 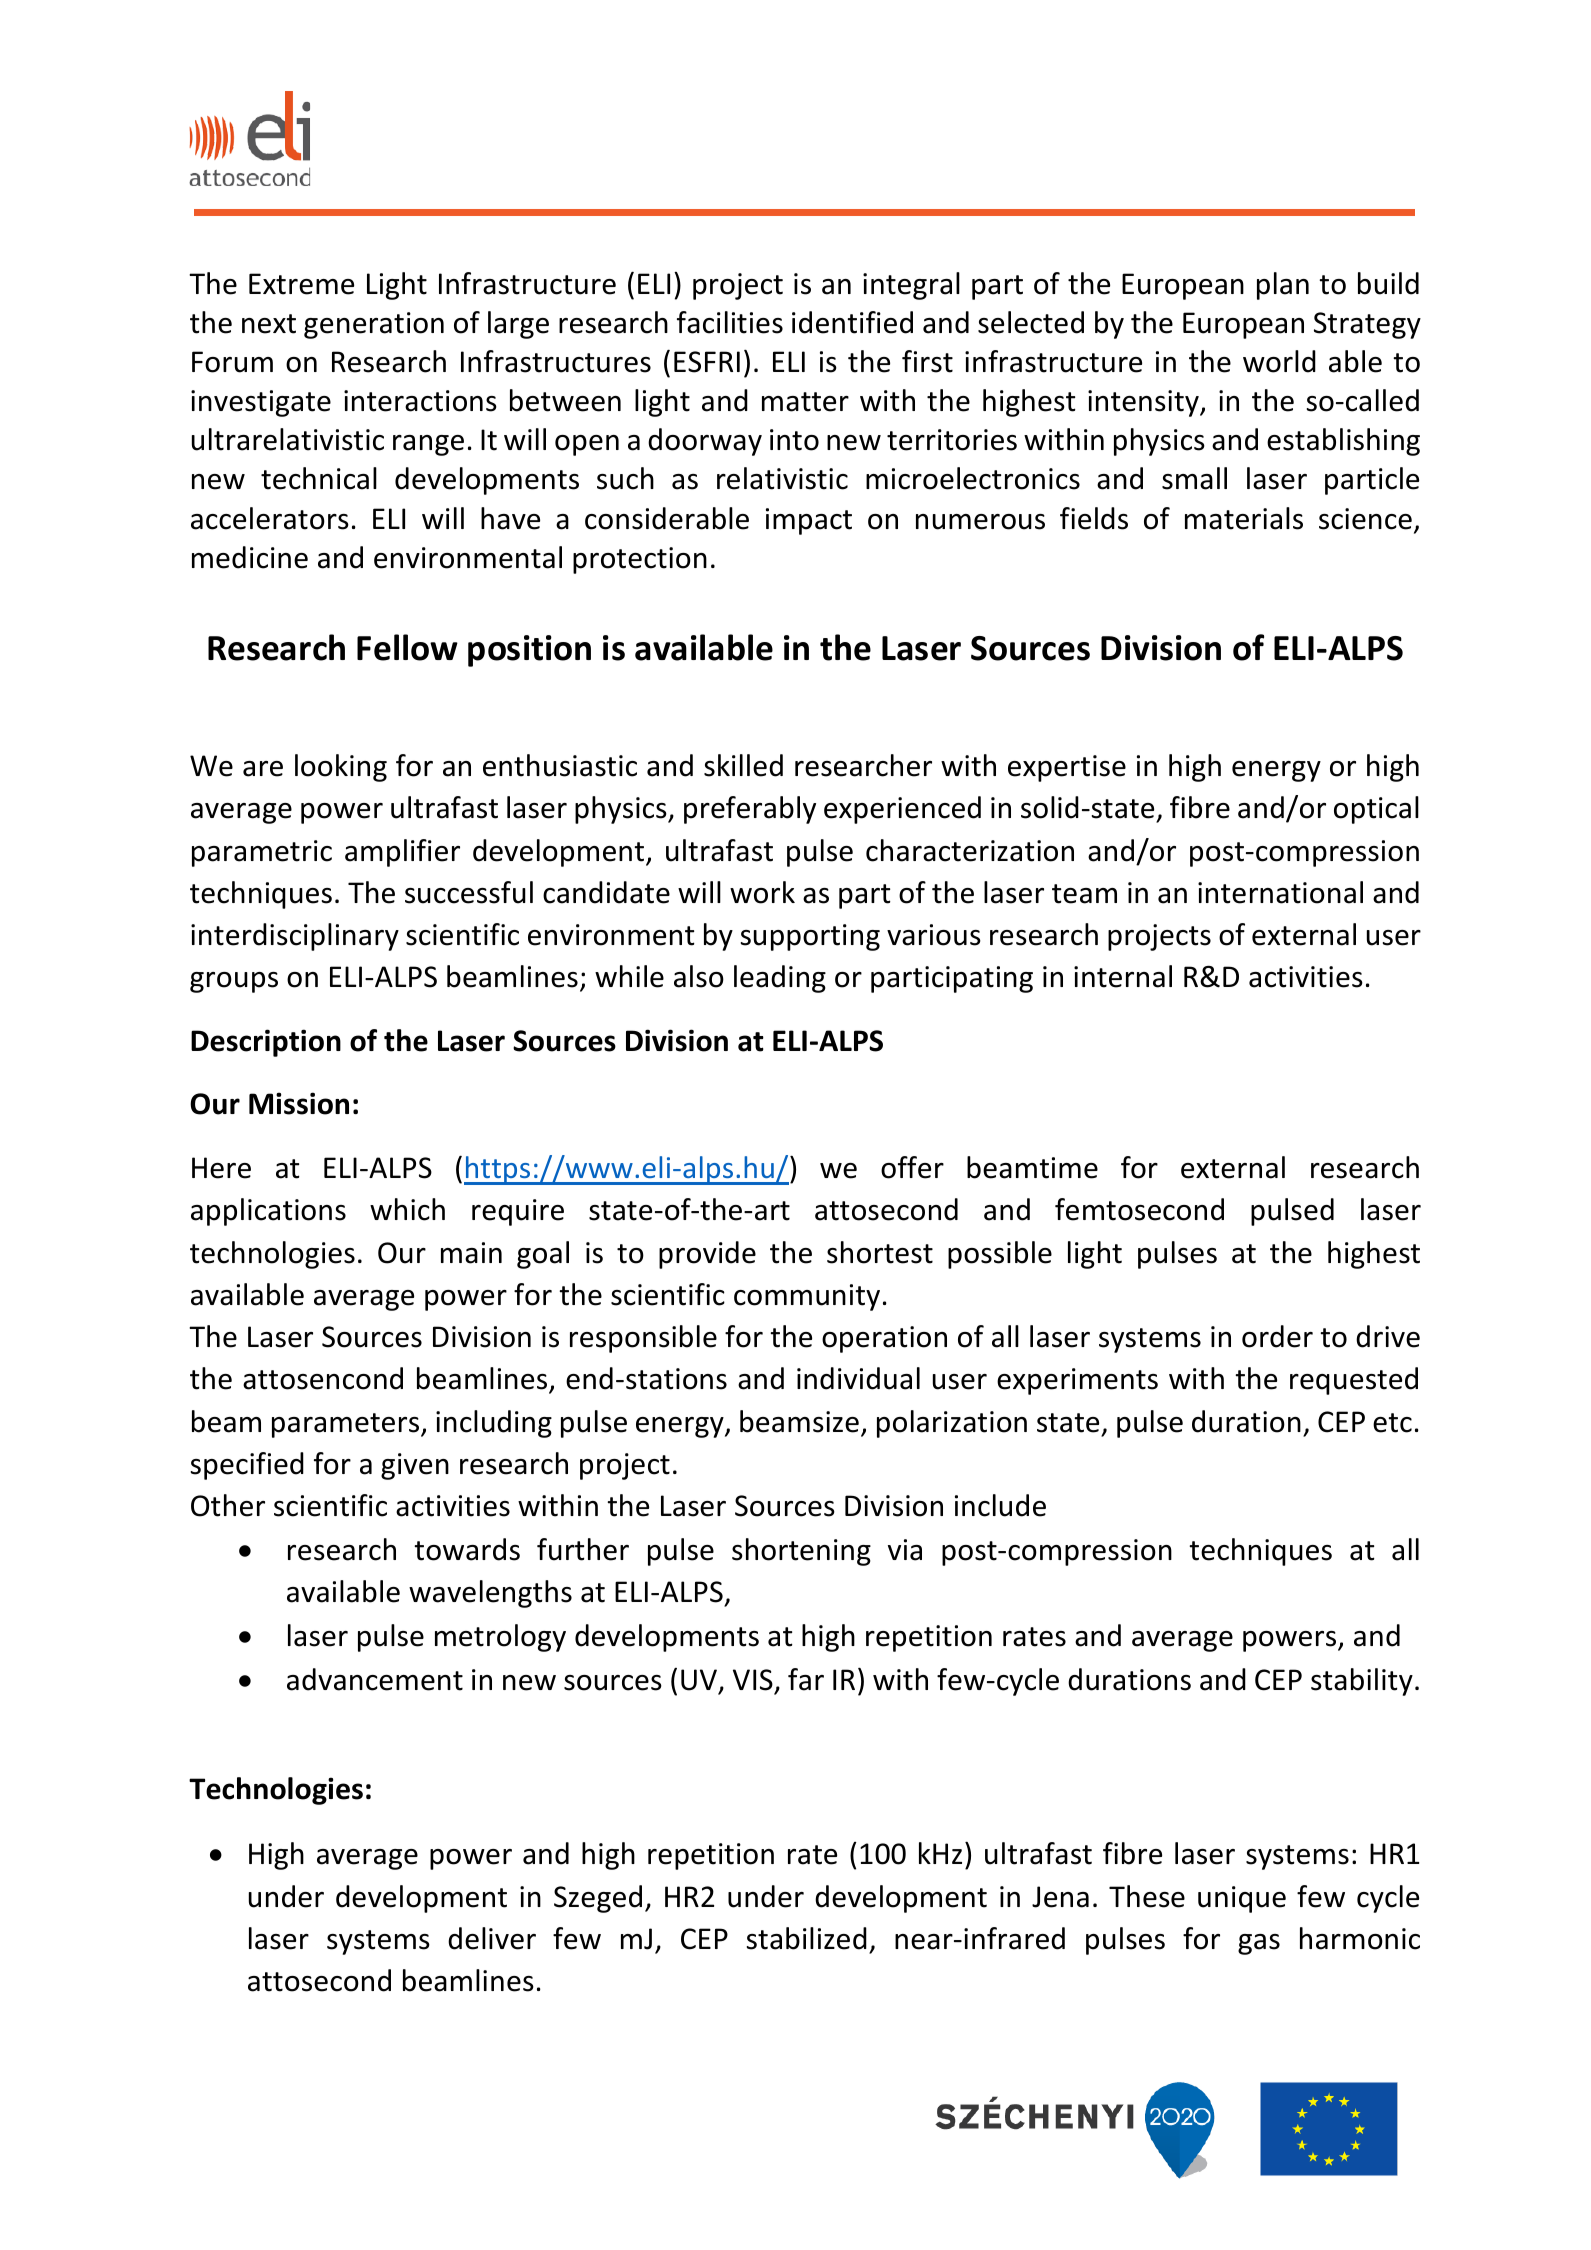 I want to click on unique, so click(x=1242, y=1899).
